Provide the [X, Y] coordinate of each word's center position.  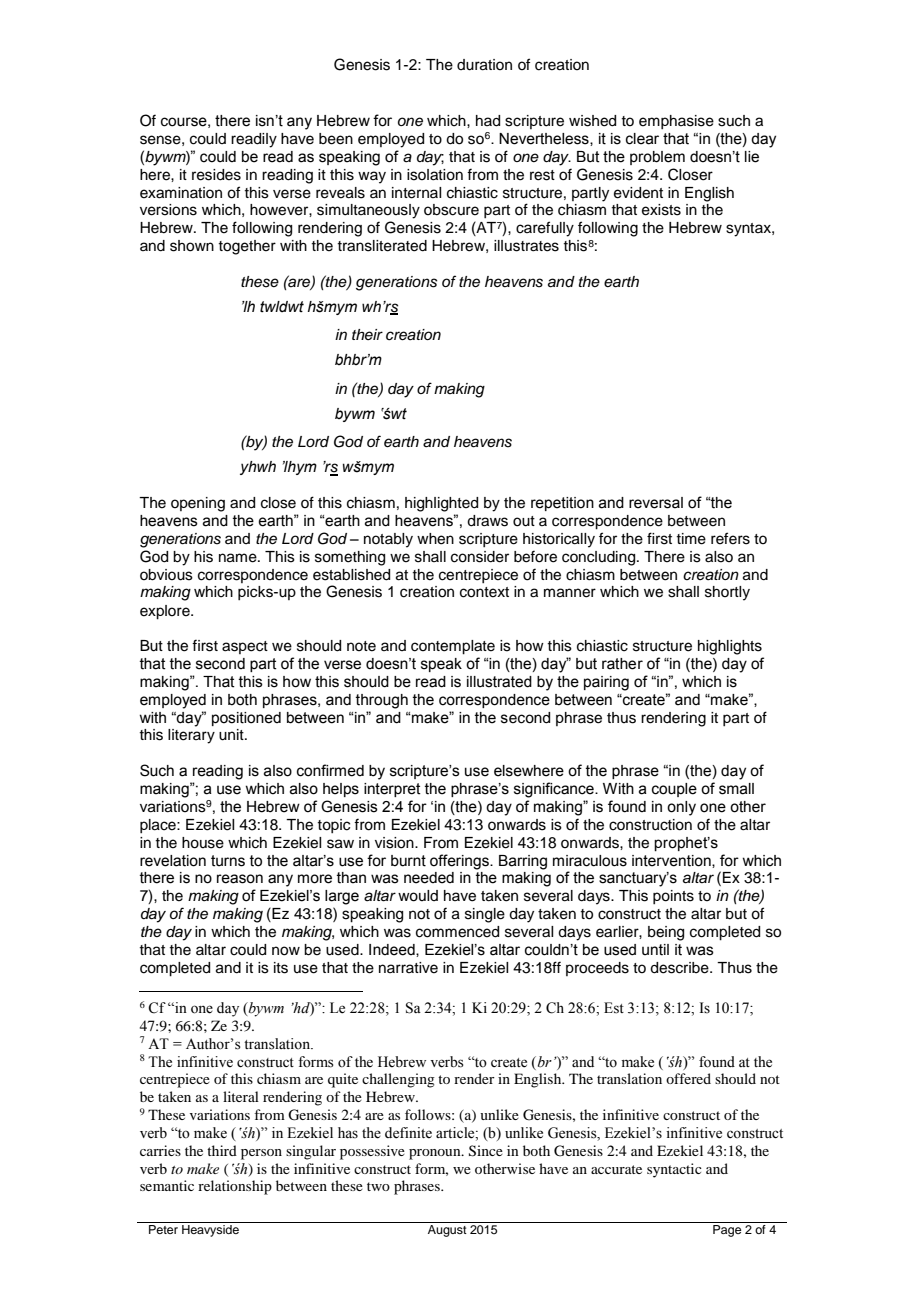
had [488, 121]
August [447, 1231]
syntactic [674, 1170]
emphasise [676, 122]
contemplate [453, 647]
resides [216, 175]
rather [622, 664]
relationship [235, 1187]
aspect [245, 647]
